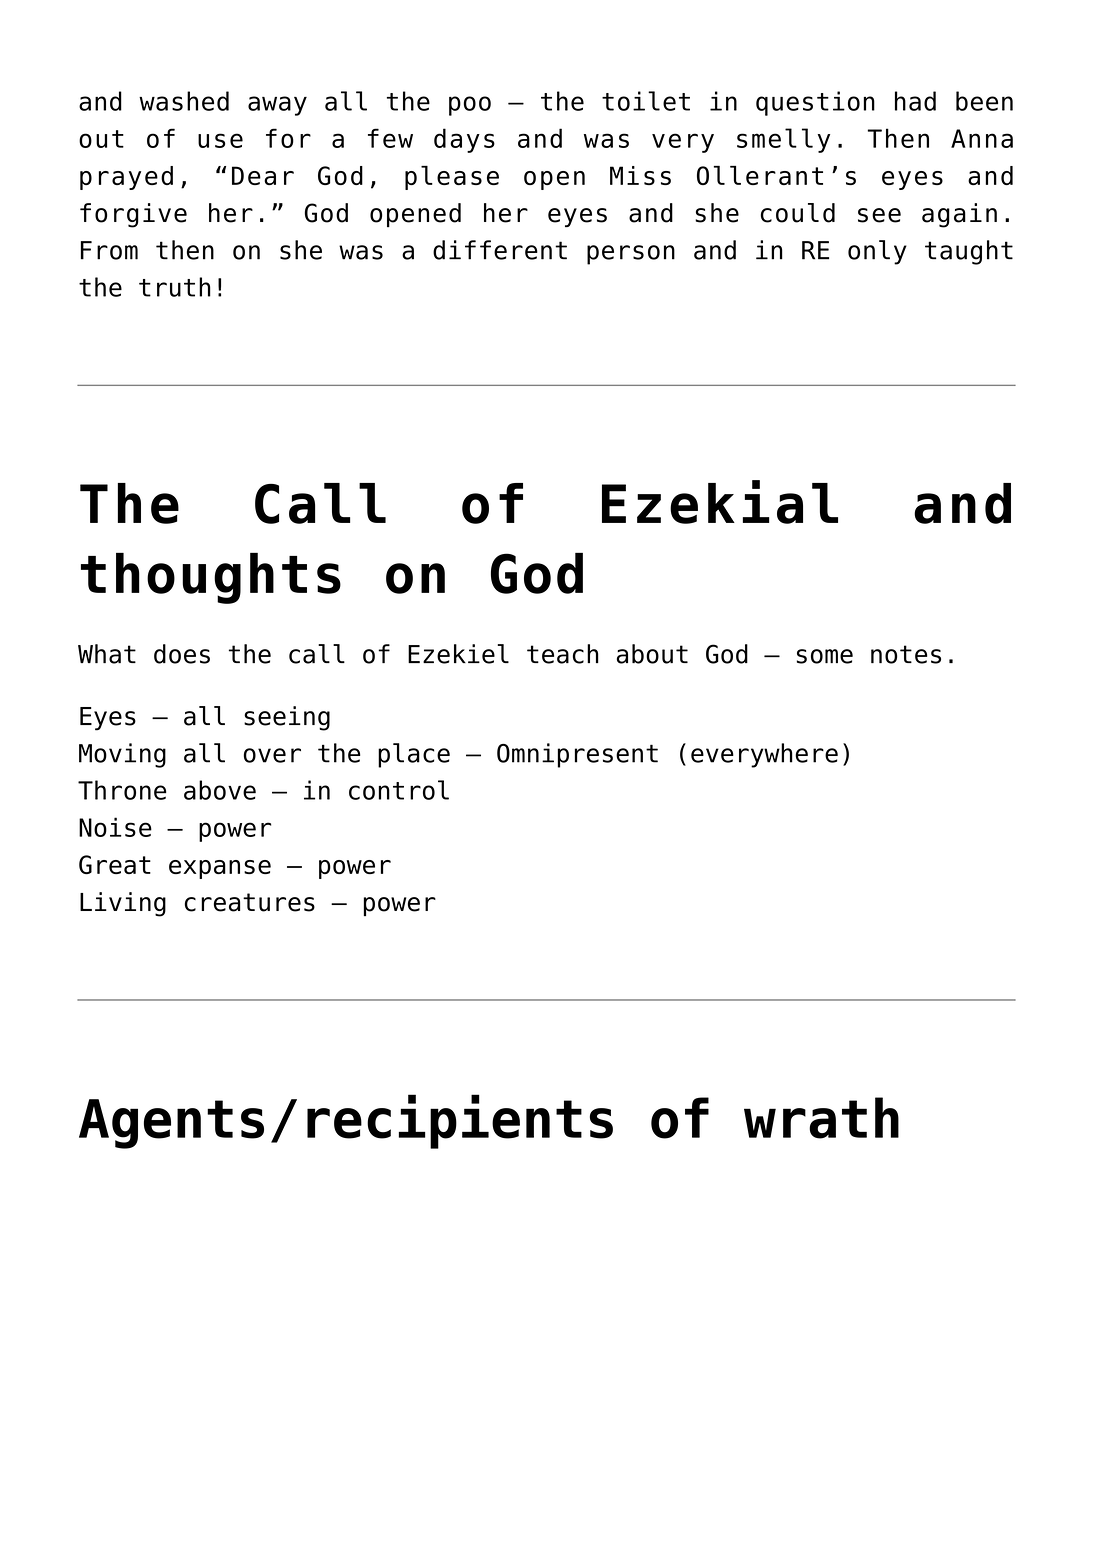 The image size is (1093, 1546). I want to click on had, so click(915, 101).
